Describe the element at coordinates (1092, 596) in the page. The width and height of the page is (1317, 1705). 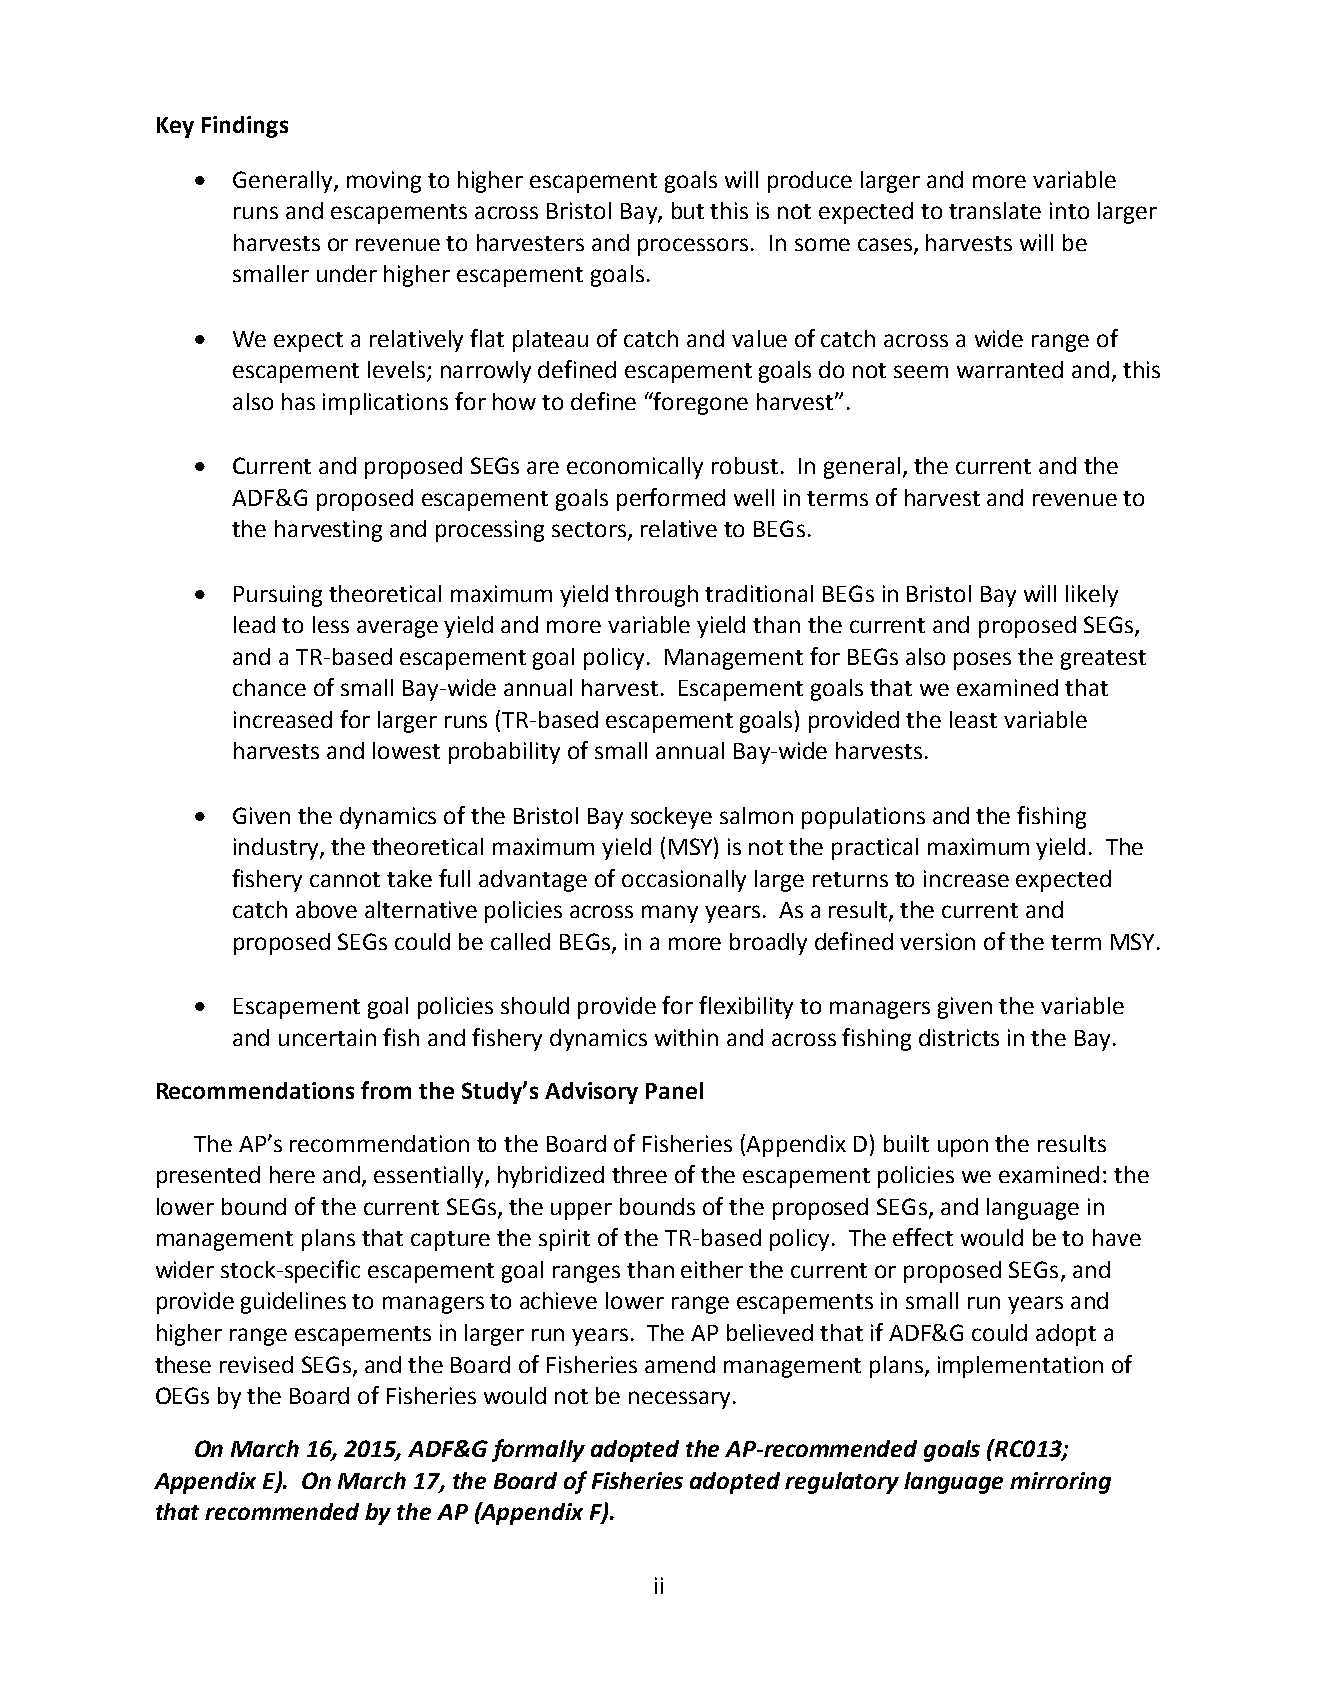
I see `likely` at that location.
